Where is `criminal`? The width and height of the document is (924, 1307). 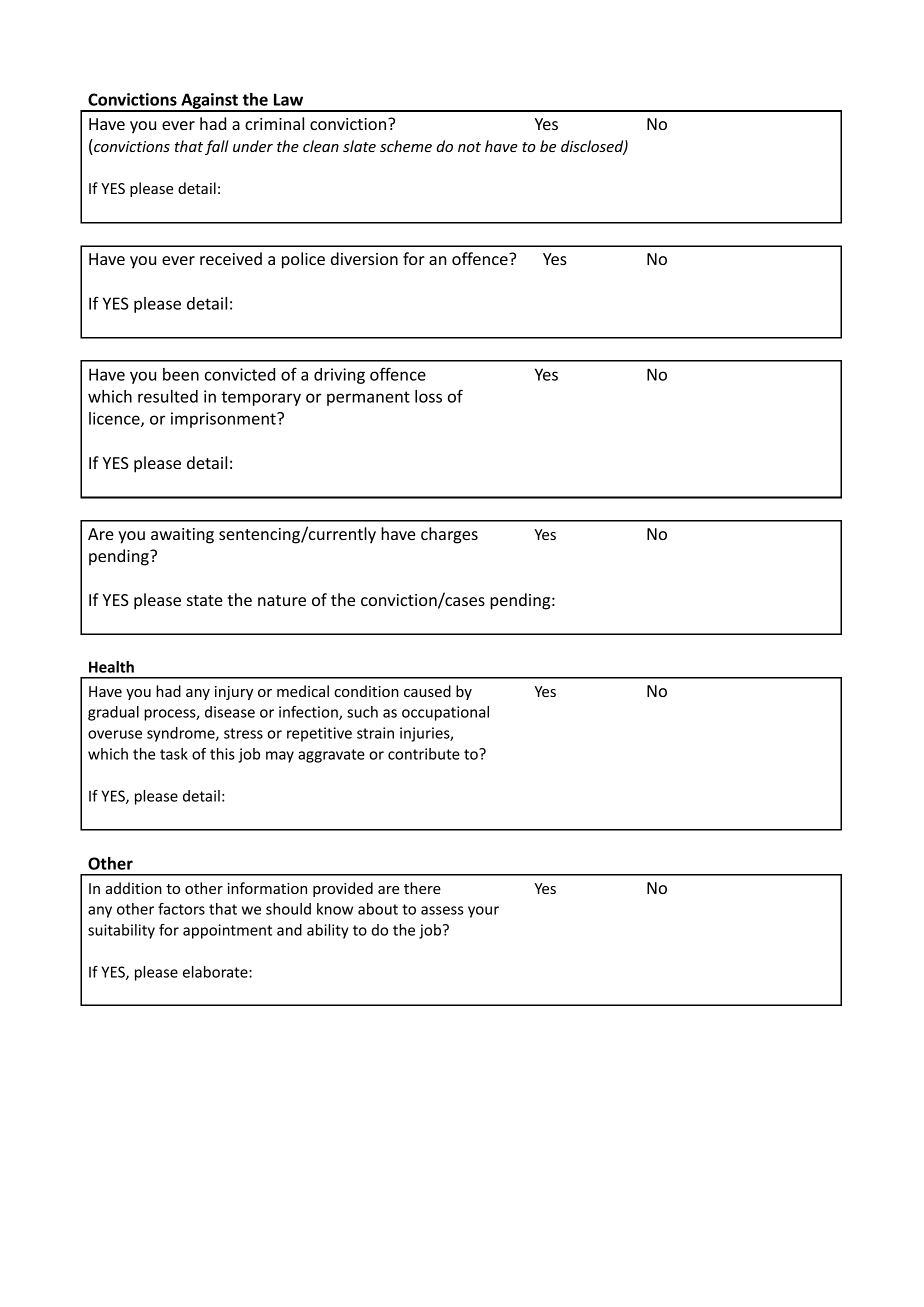 criminal is located at coordinates (274, 123).
